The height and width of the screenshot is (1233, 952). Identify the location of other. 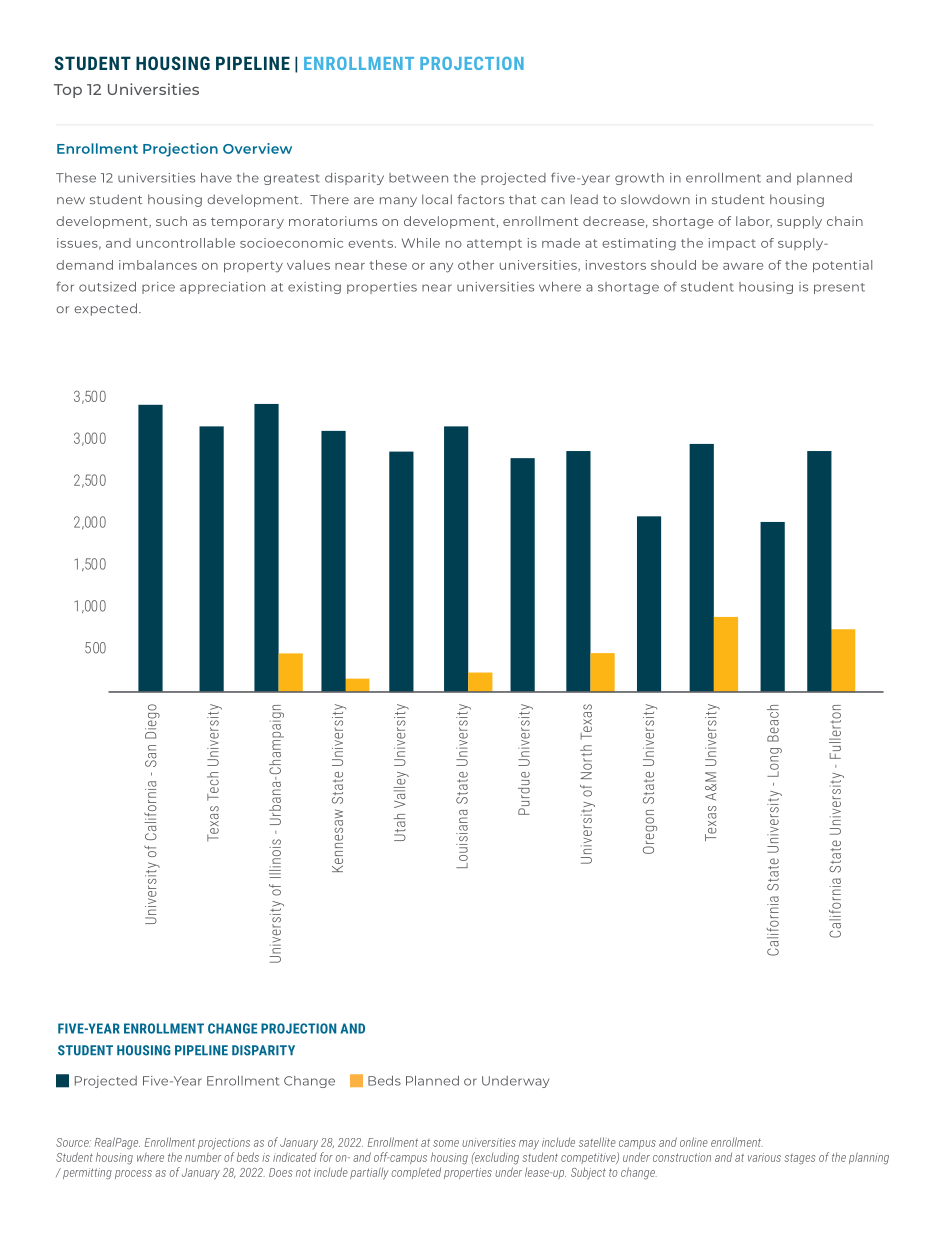
(476, 265).
